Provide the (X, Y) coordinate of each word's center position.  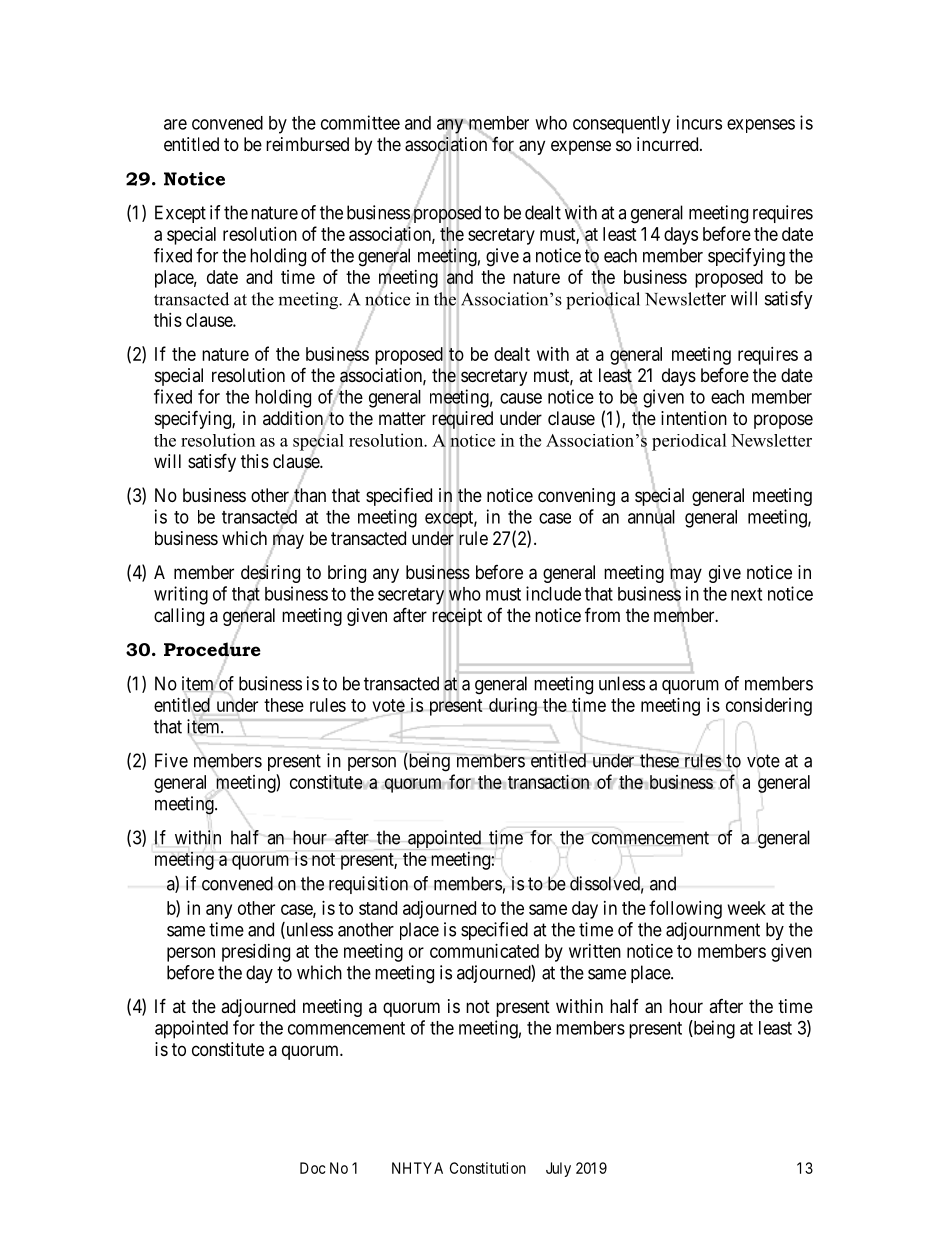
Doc (312, 1168)
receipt (457, 618)
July (558, 1169)
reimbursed (307, 144)
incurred (669, 144)
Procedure (212, 650)
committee (360, 122)
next (746, 594)
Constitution (488, 1168)
